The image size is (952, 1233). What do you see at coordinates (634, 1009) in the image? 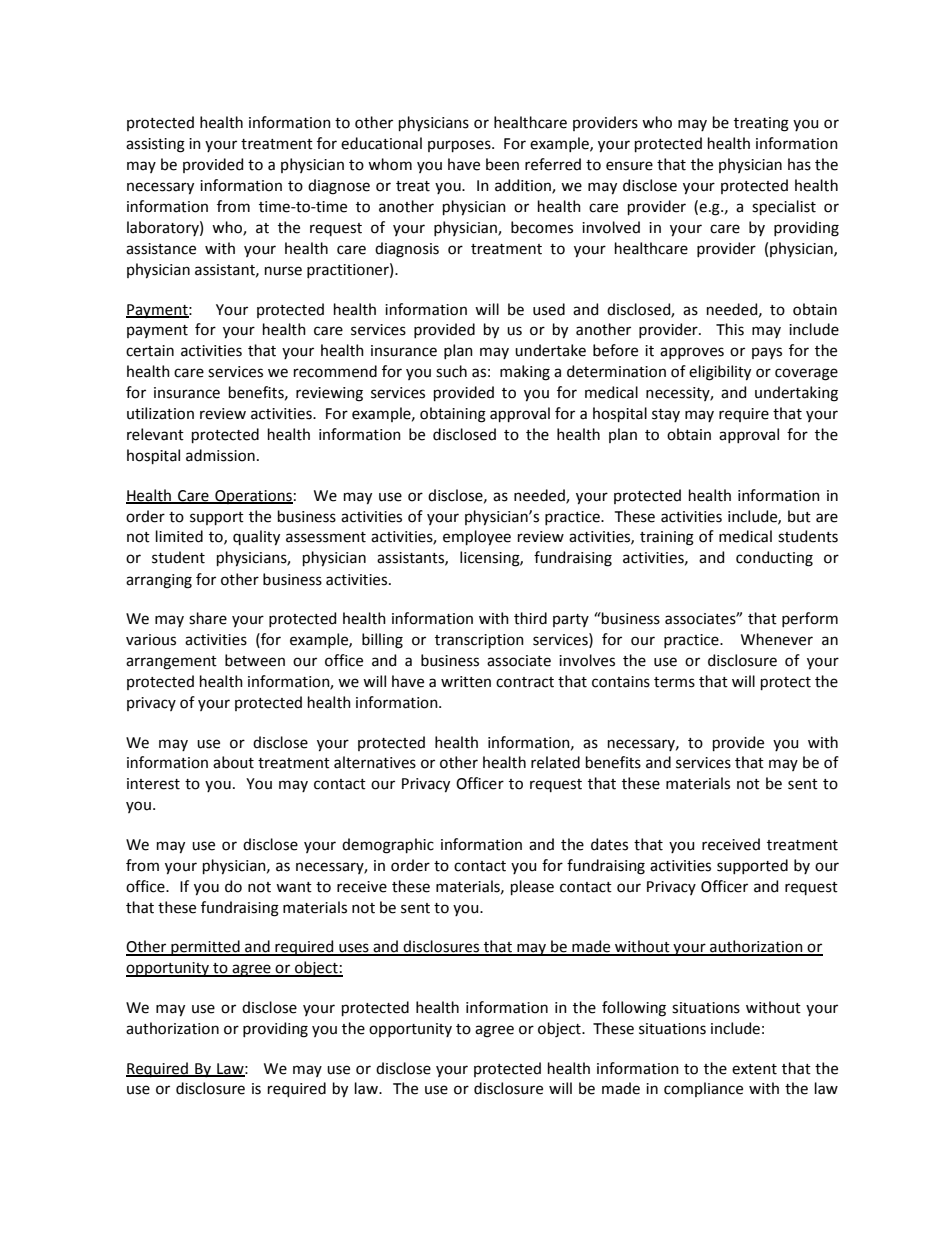
I see `following` at bounding box center [634, 1009].
